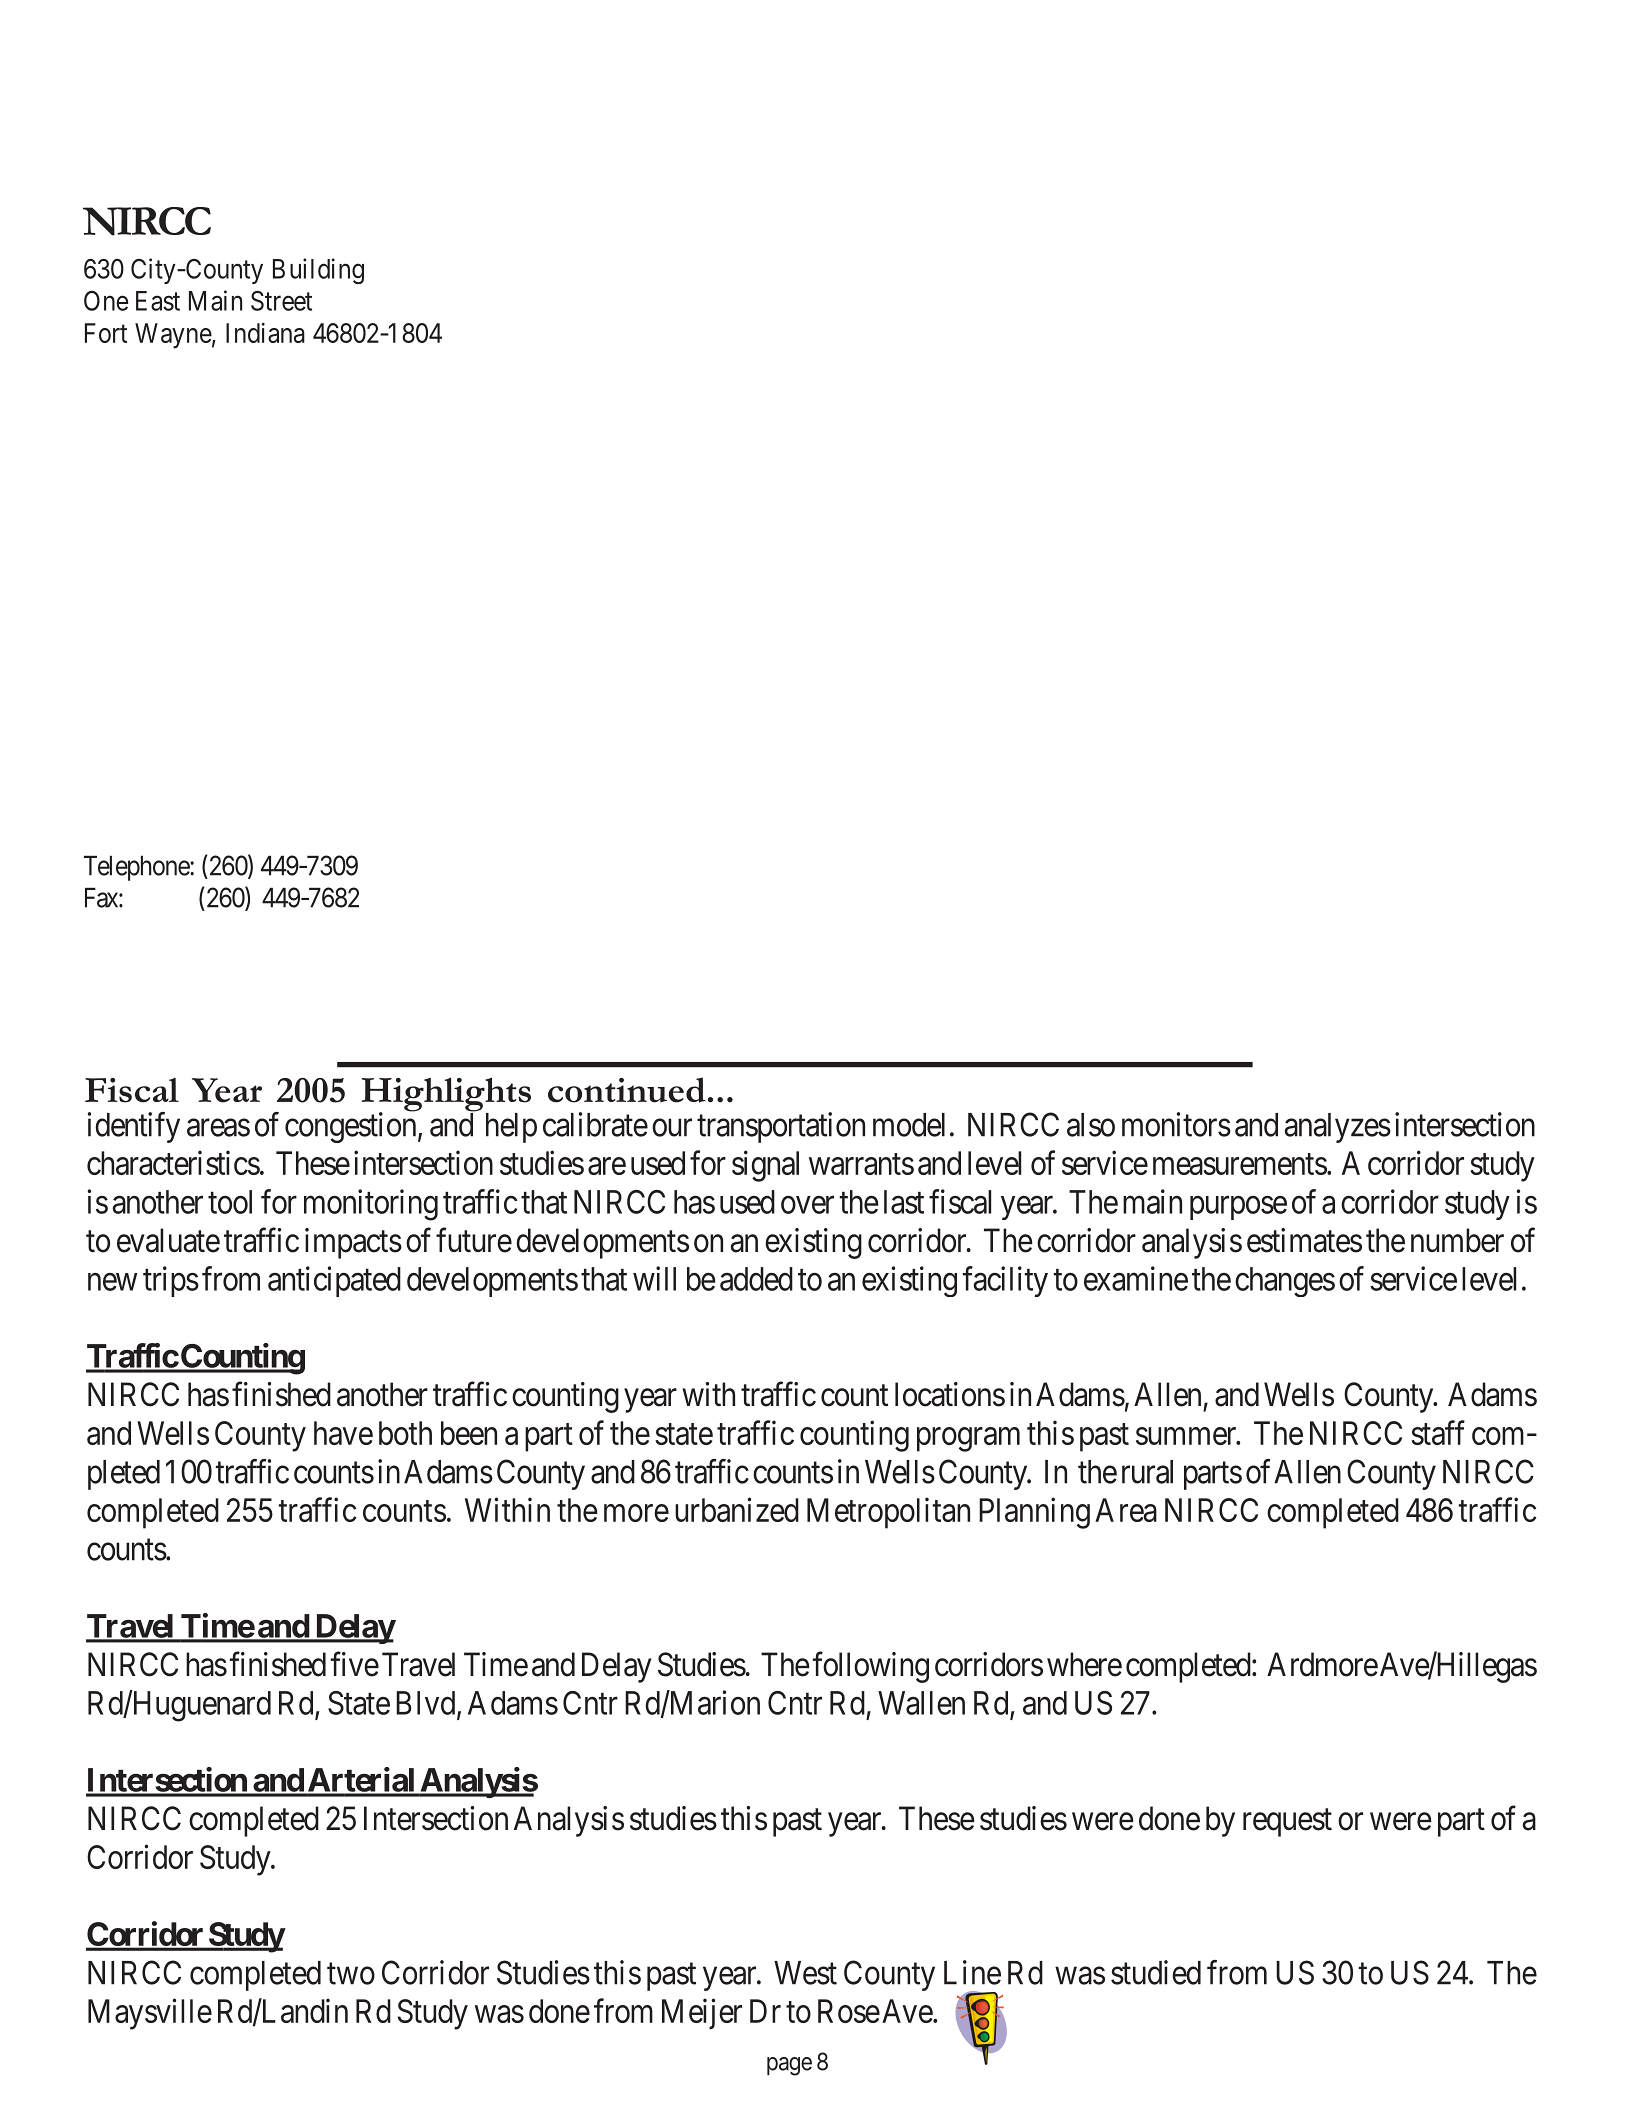 This document has width=1638, height=2120. I want to click on staff, so click(1438, 1432).
